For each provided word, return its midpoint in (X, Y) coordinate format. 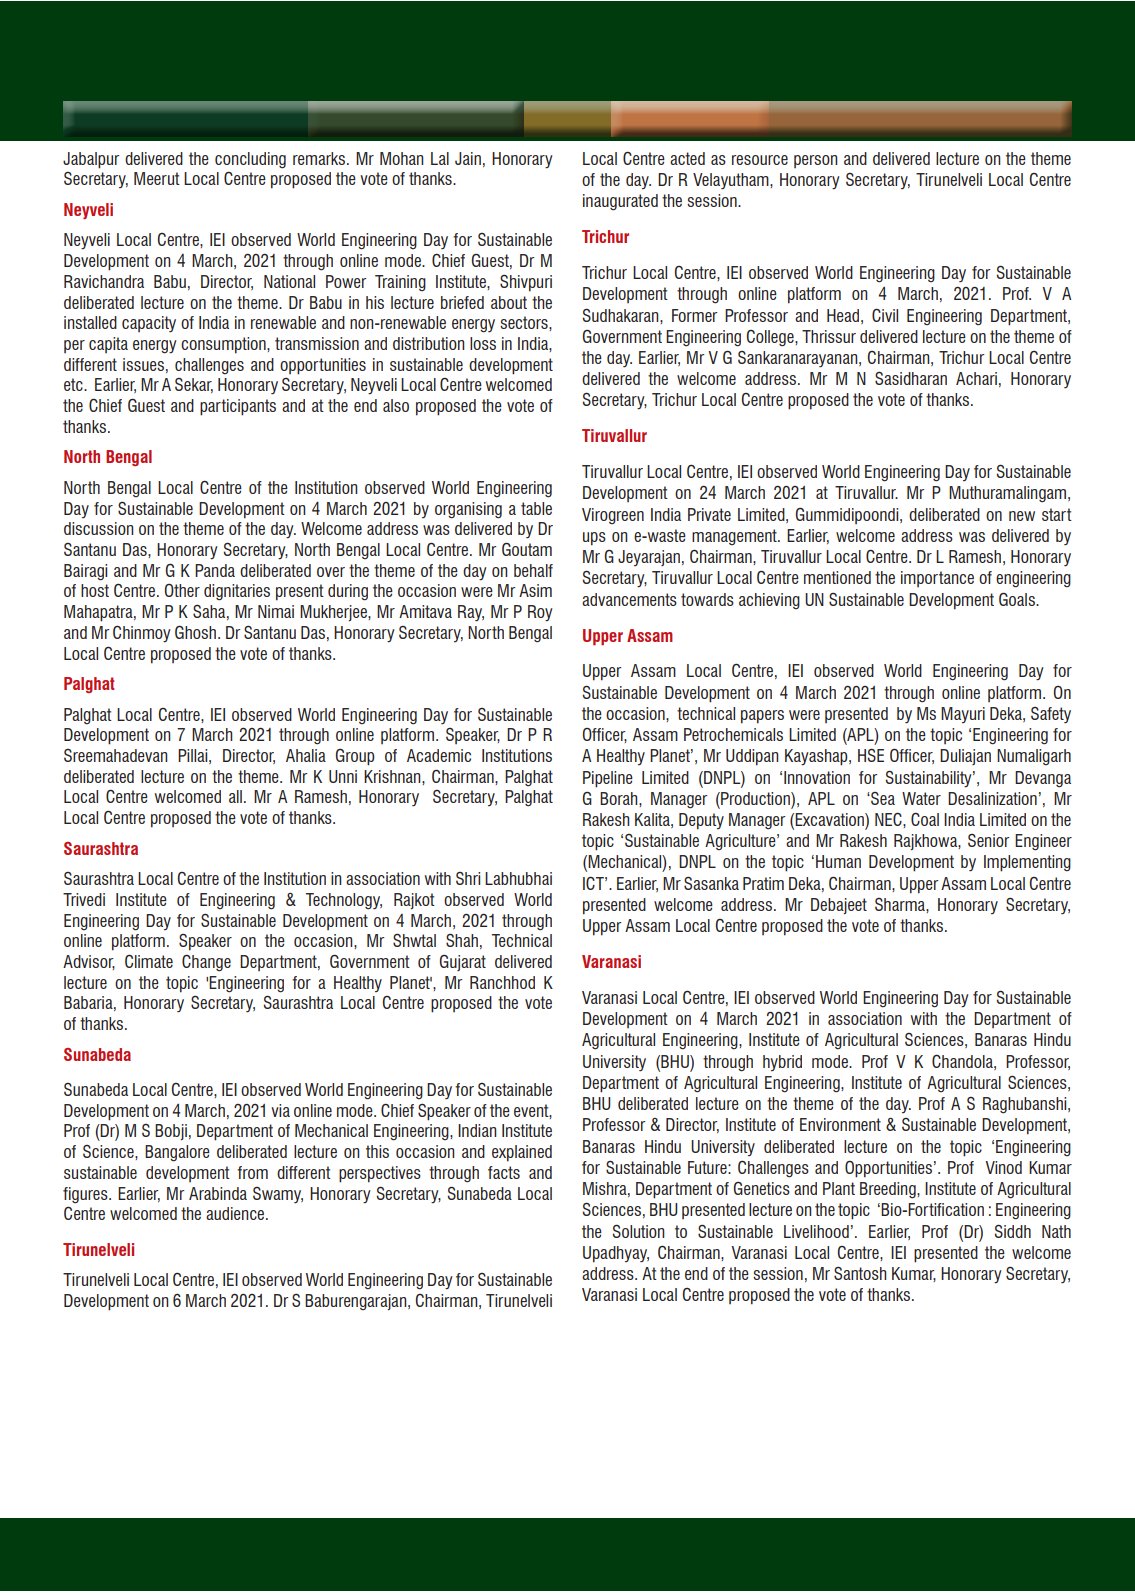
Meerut (157, 178)
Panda (215, 570)
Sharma (901, 904)
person (815, 161)
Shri (468, 878)
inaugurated (620, 202)
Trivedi (84, 899)
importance (937, 579)
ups (594, 539)
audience (236, 1213)
